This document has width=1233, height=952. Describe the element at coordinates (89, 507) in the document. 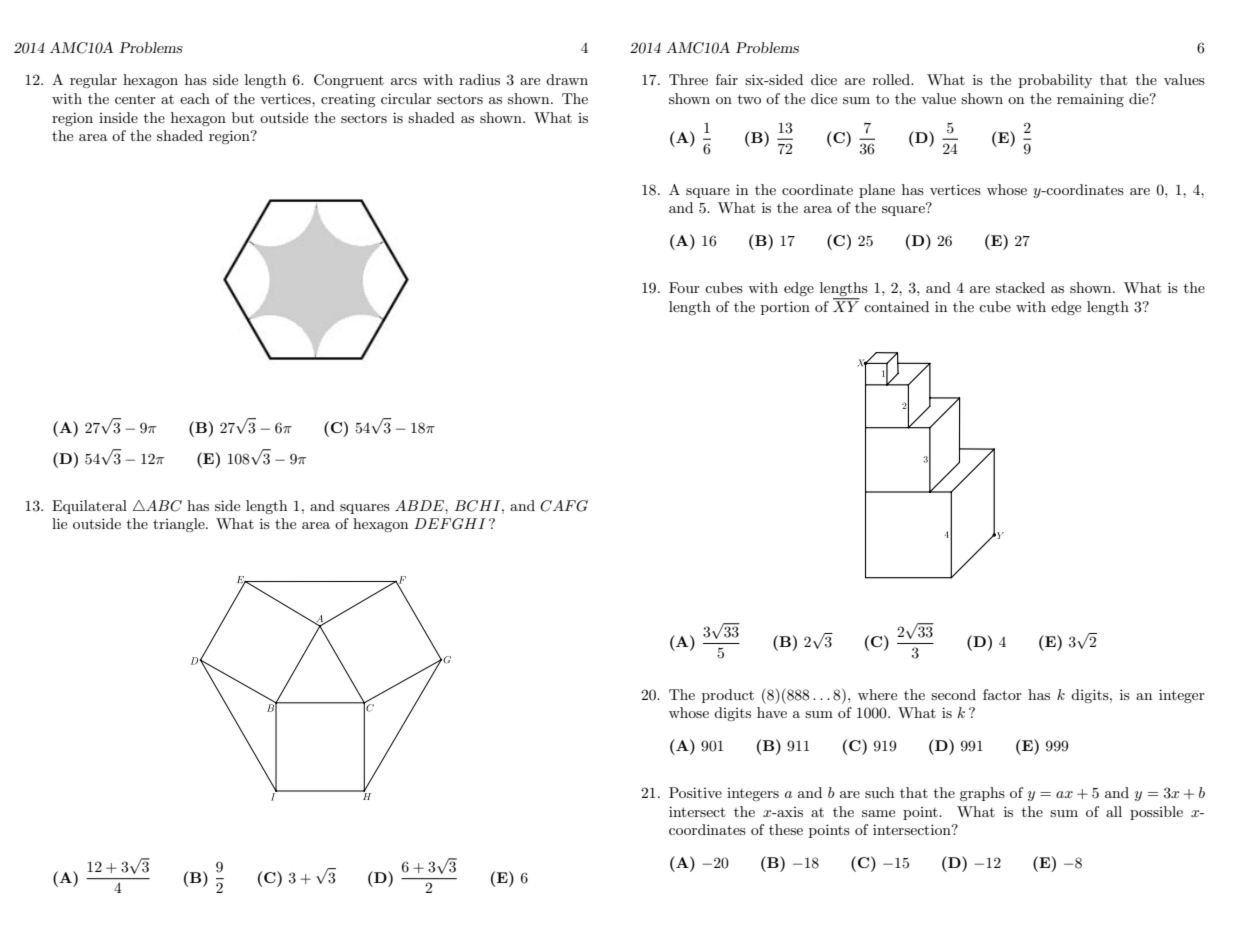

I see `Equilateral` at that location.
